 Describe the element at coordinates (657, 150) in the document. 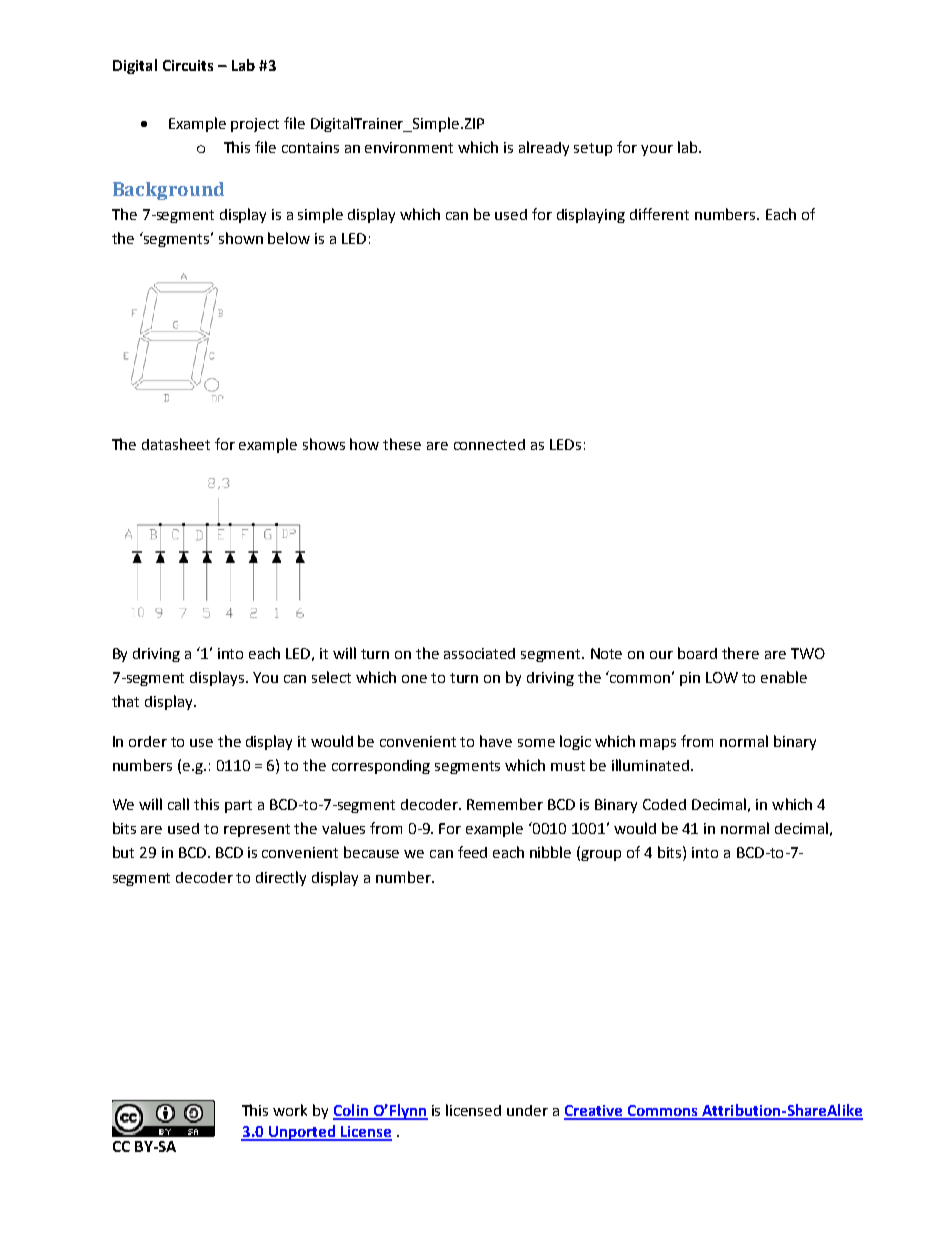

I see `your` at that location.
